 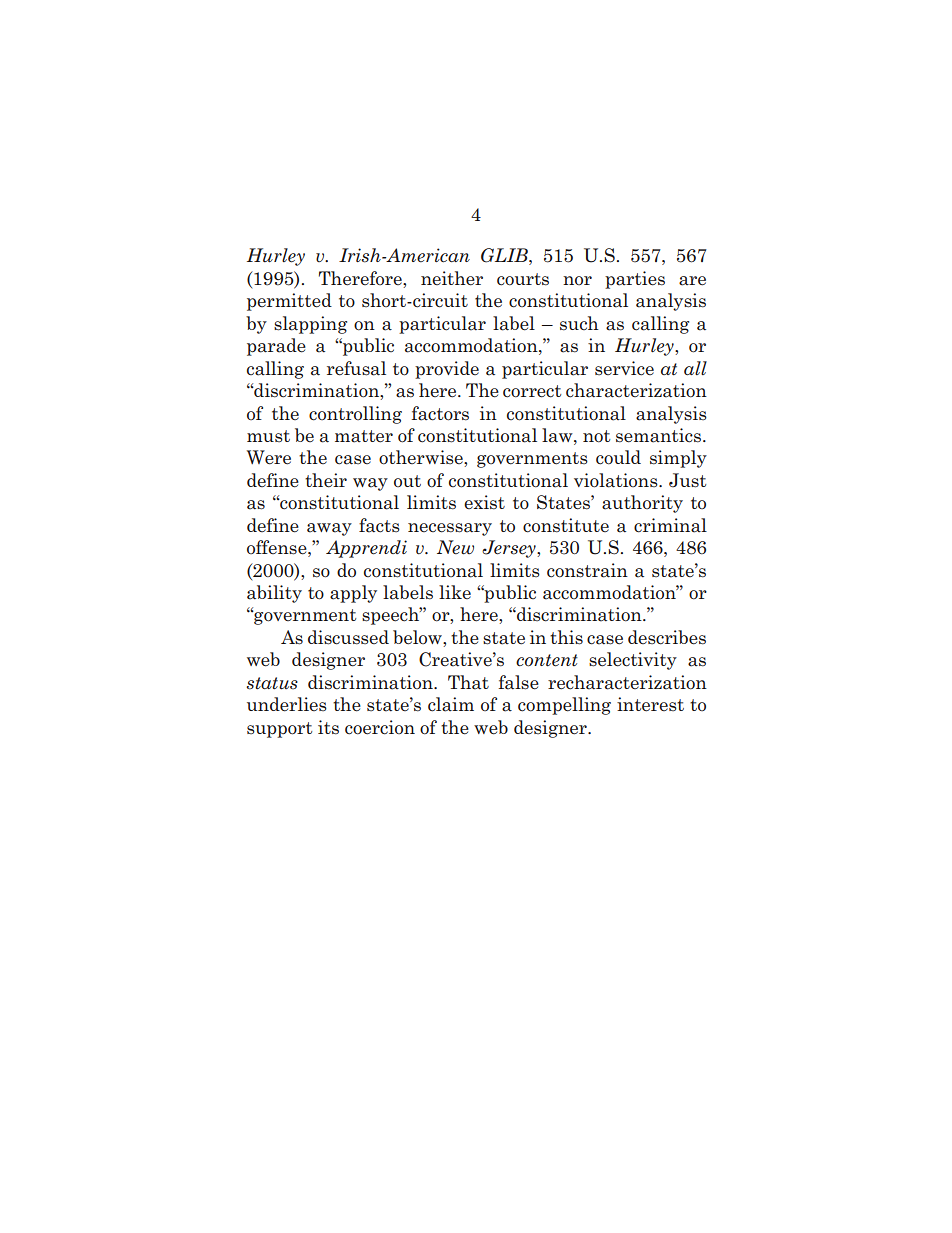 I want to click on interest, so click(x=650, y=704).
